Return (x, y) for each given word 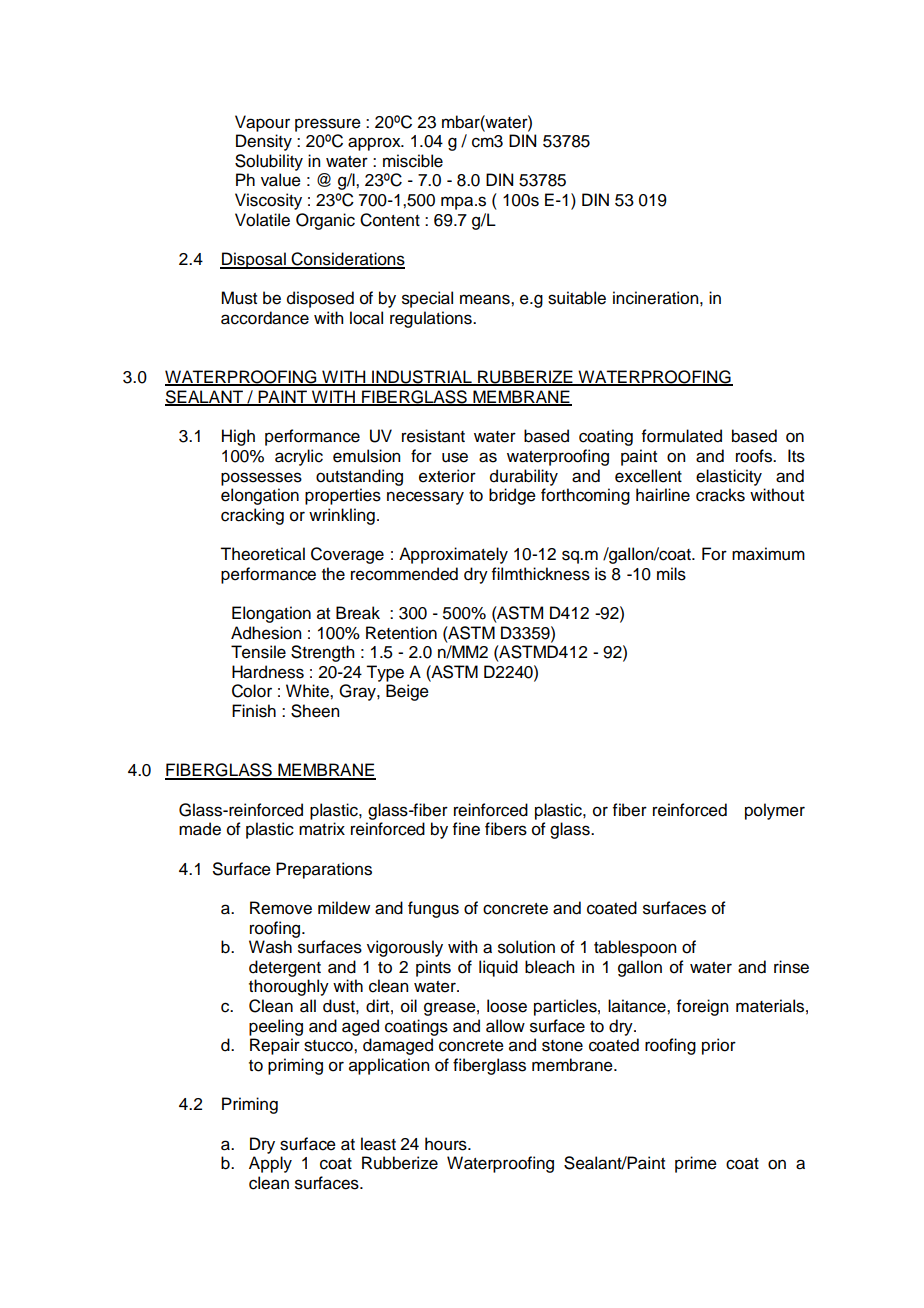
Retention (401, 633)
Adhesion (266, 633)
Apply (270, 1164)
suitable (577, 298)
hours (447, 1144)
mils (671, 574)
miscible (413, 161)
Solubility (269, 162)
